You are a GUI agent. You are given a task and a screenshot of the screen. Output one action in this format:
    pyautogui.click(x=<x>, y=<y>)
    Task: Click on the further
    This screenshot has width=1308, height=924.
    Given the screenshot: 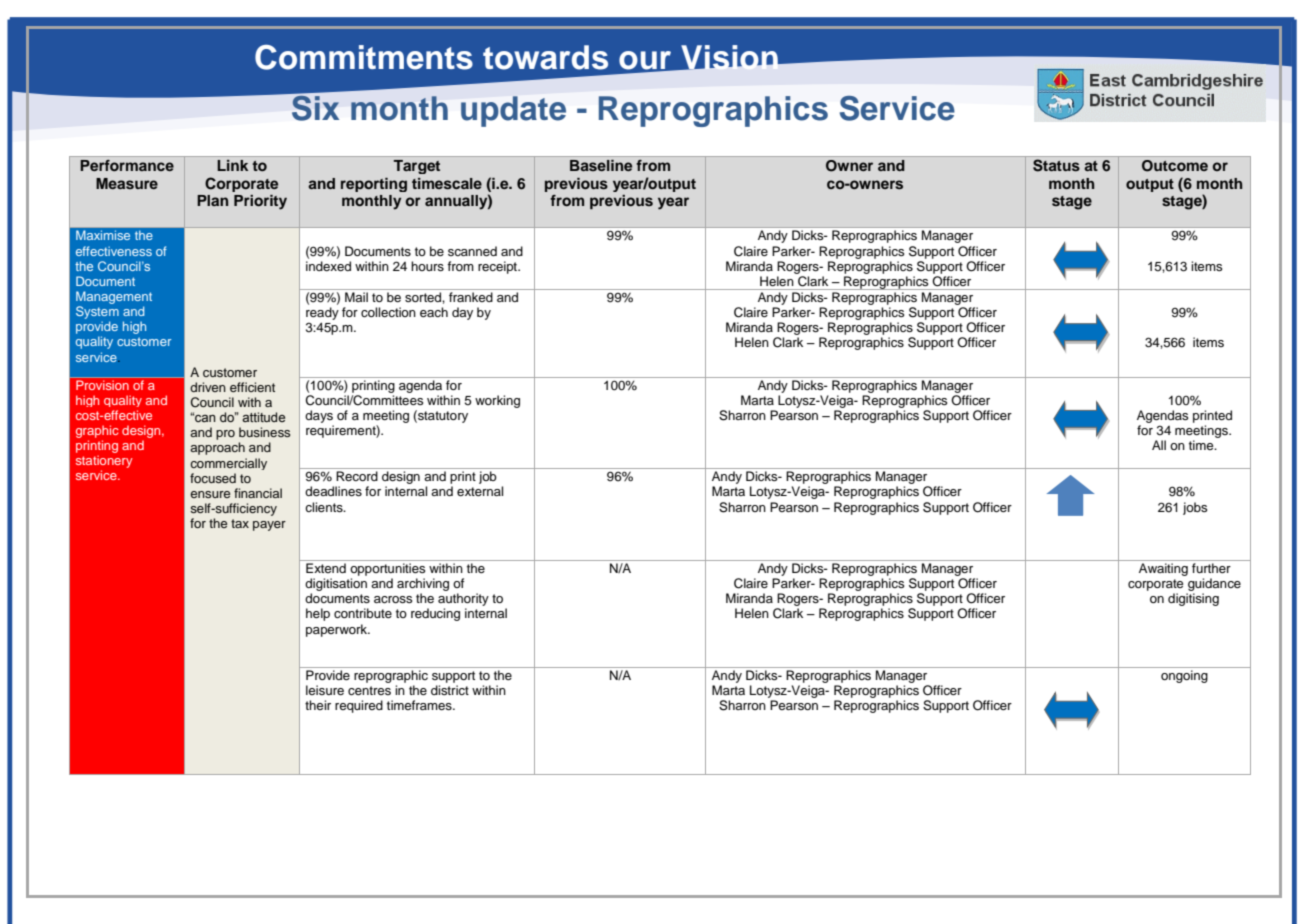 What is the action you would take?
    pyautogui.click(x=1211, y=568)
